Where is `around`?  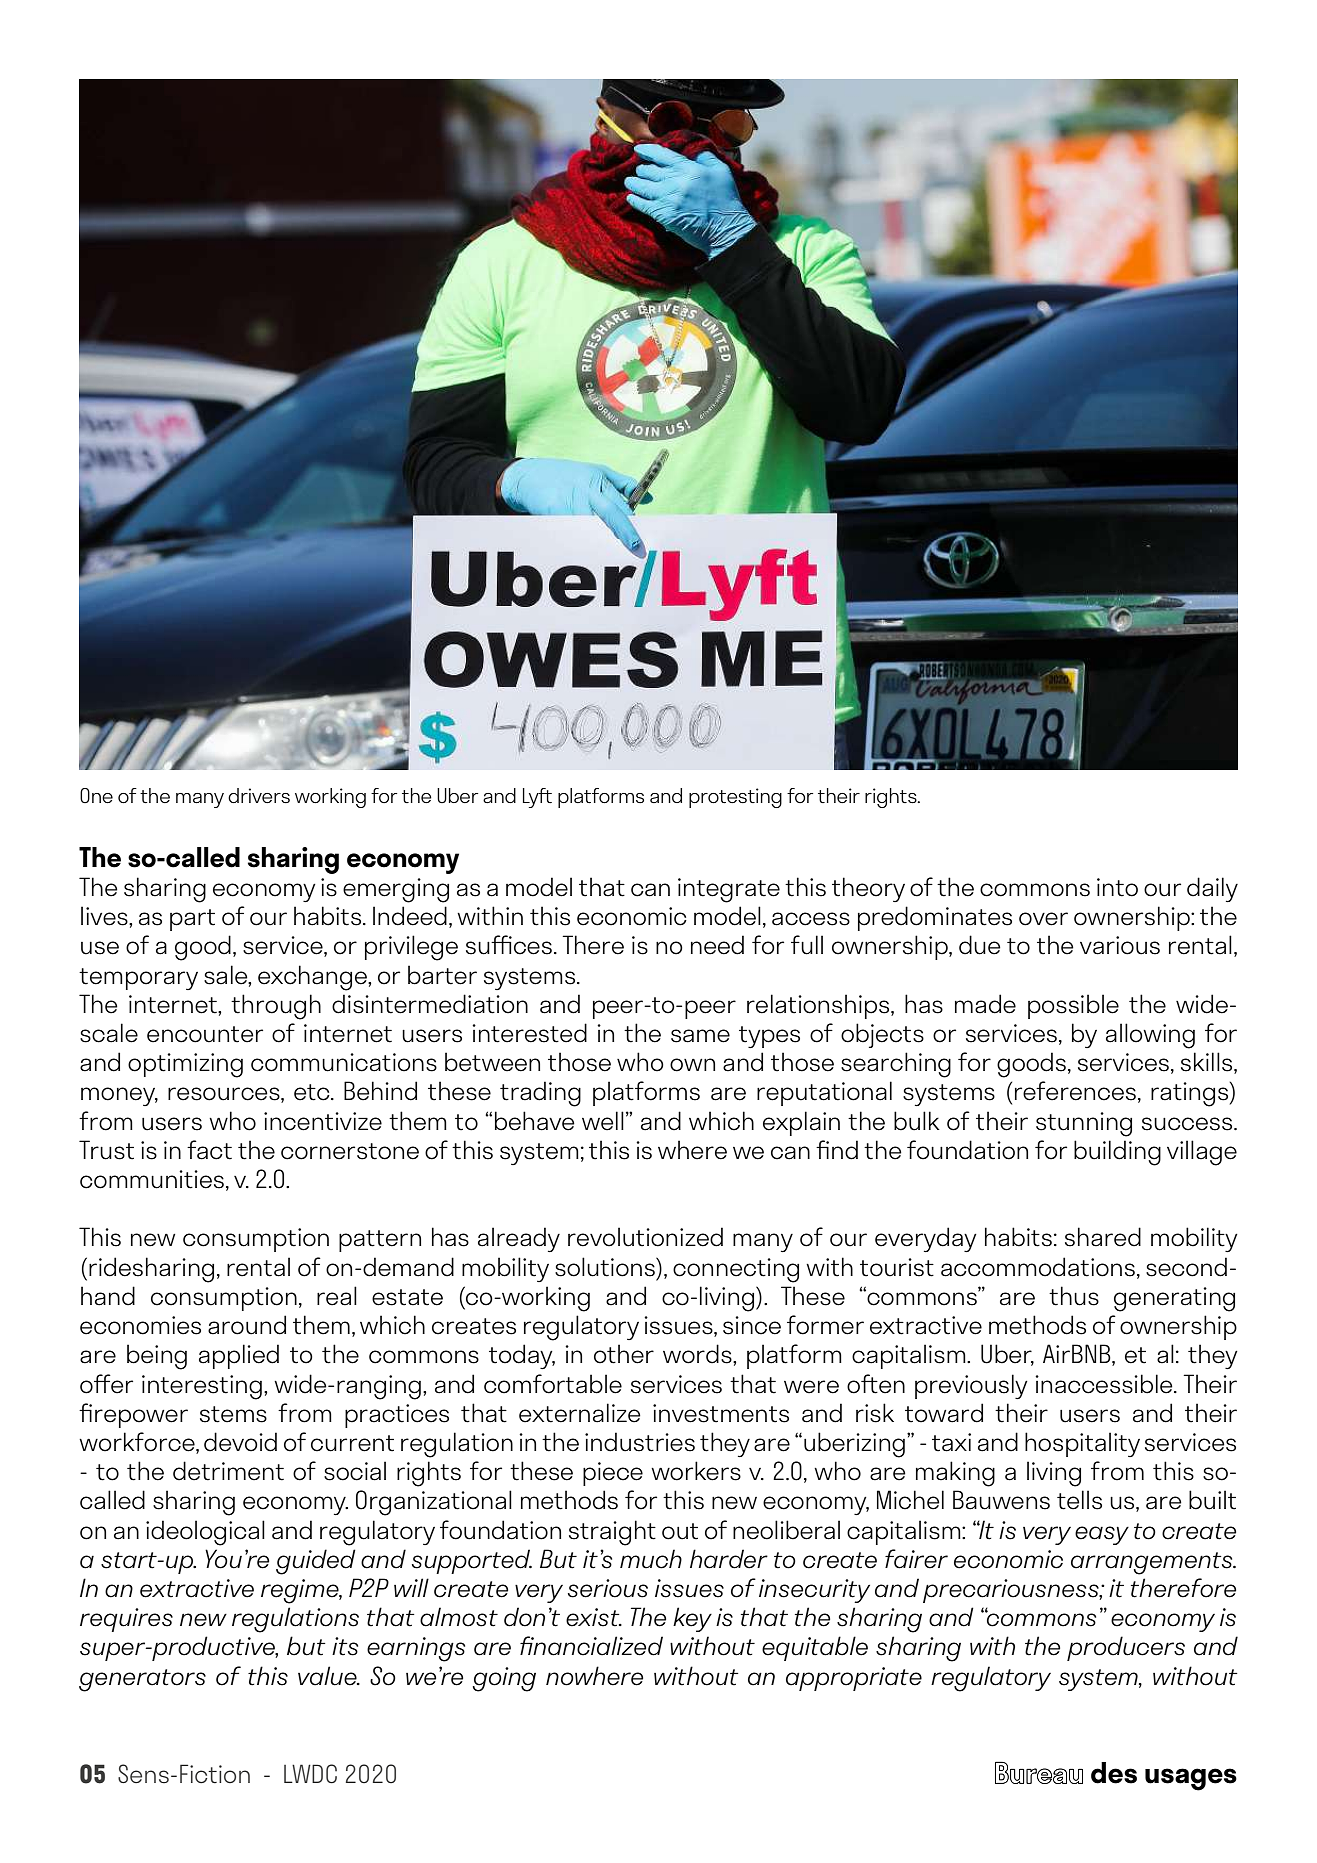 around is located at coordinates (247, 1325).
